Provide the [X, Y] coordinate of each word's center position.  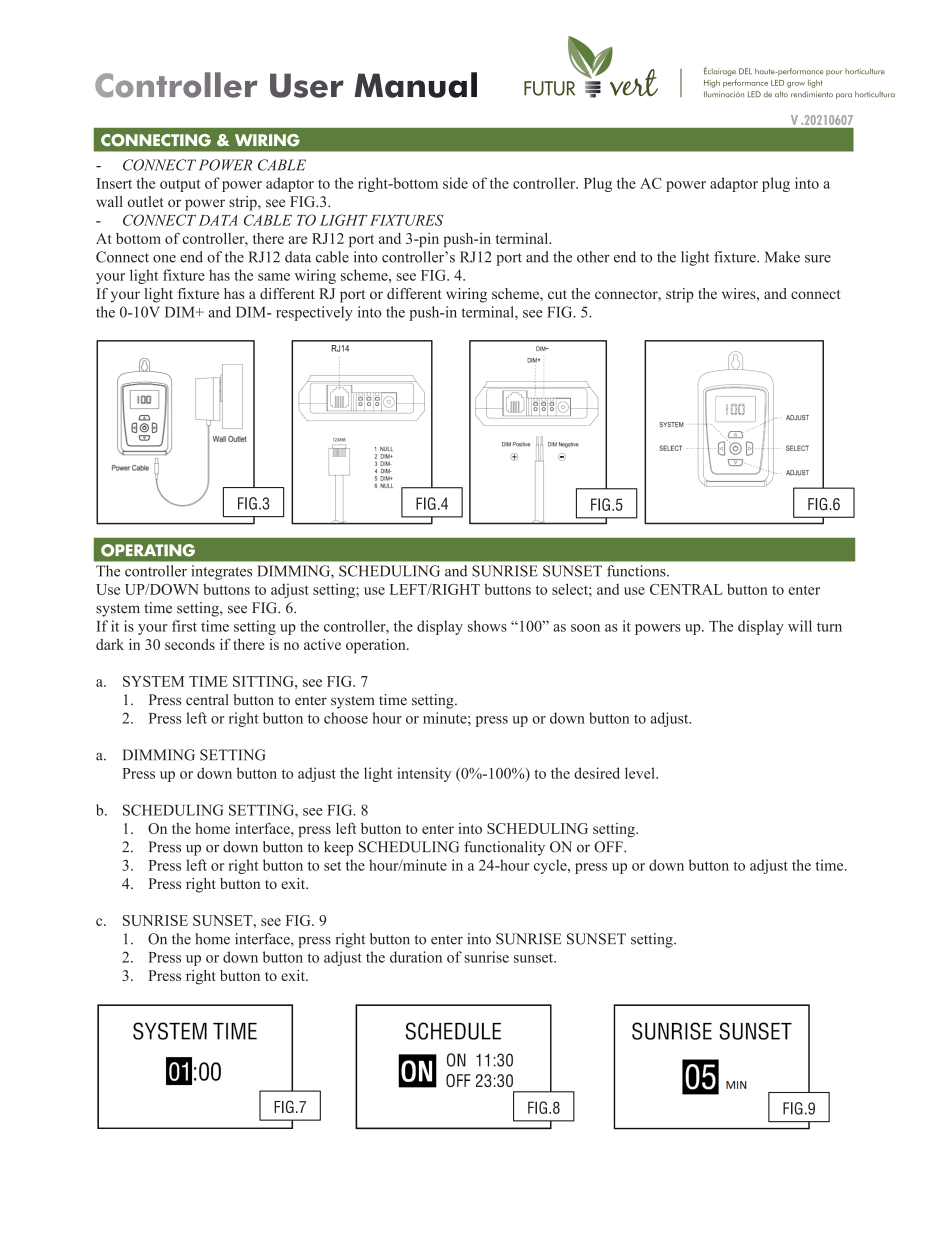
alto [781, 94]
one [164, 259]
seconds [190, 644]
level [641, 773]
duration [416, 957]
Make [782, 257]
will [800, 626]
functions [637, 571]
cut [557, 294]
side [455, 183]
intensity [424, 774]
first [184, 626]
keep [339, 848]
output [180, 185]
